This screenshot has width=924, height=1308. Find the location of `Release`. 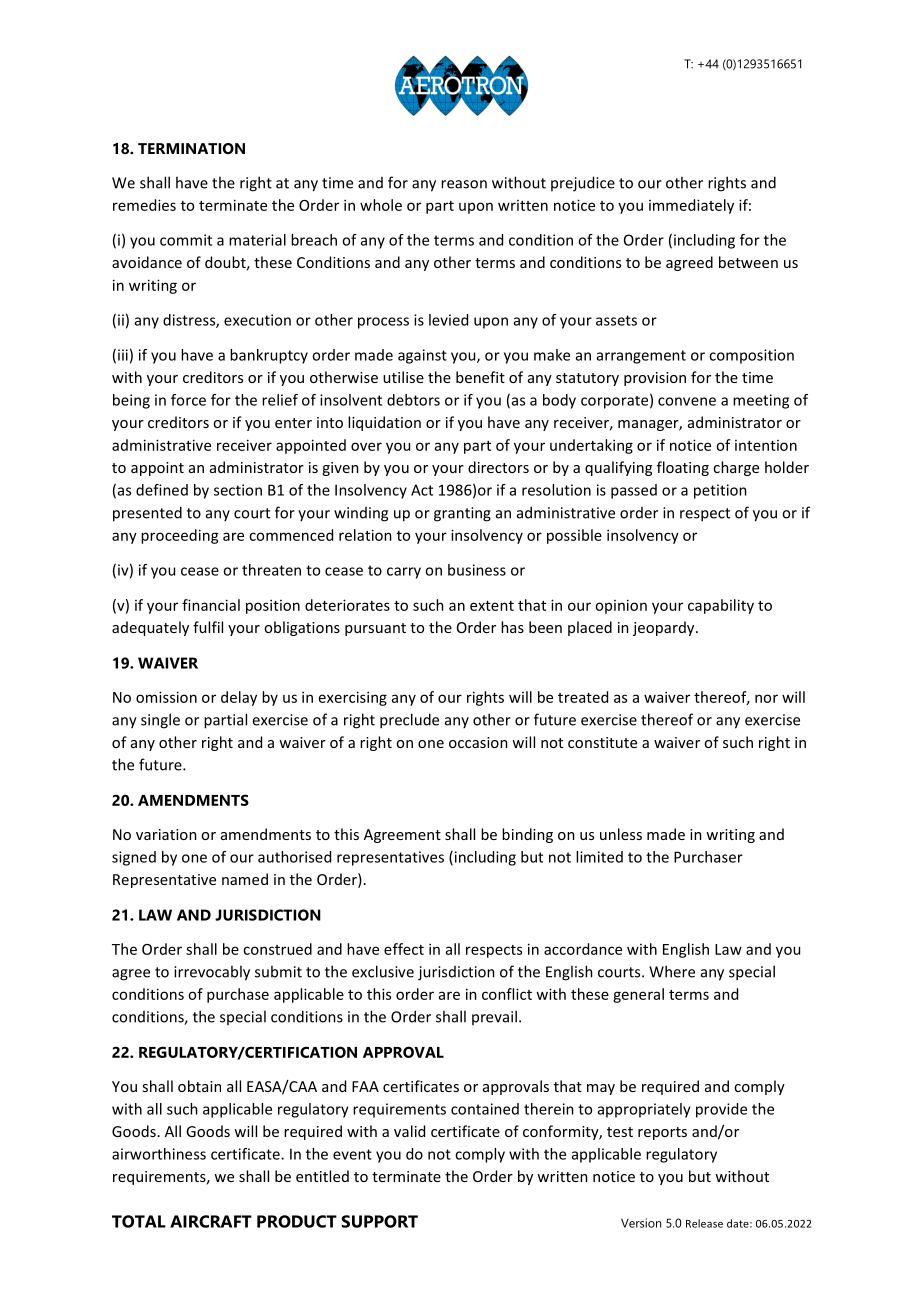

Release is located at coordinates (704, 1223).
